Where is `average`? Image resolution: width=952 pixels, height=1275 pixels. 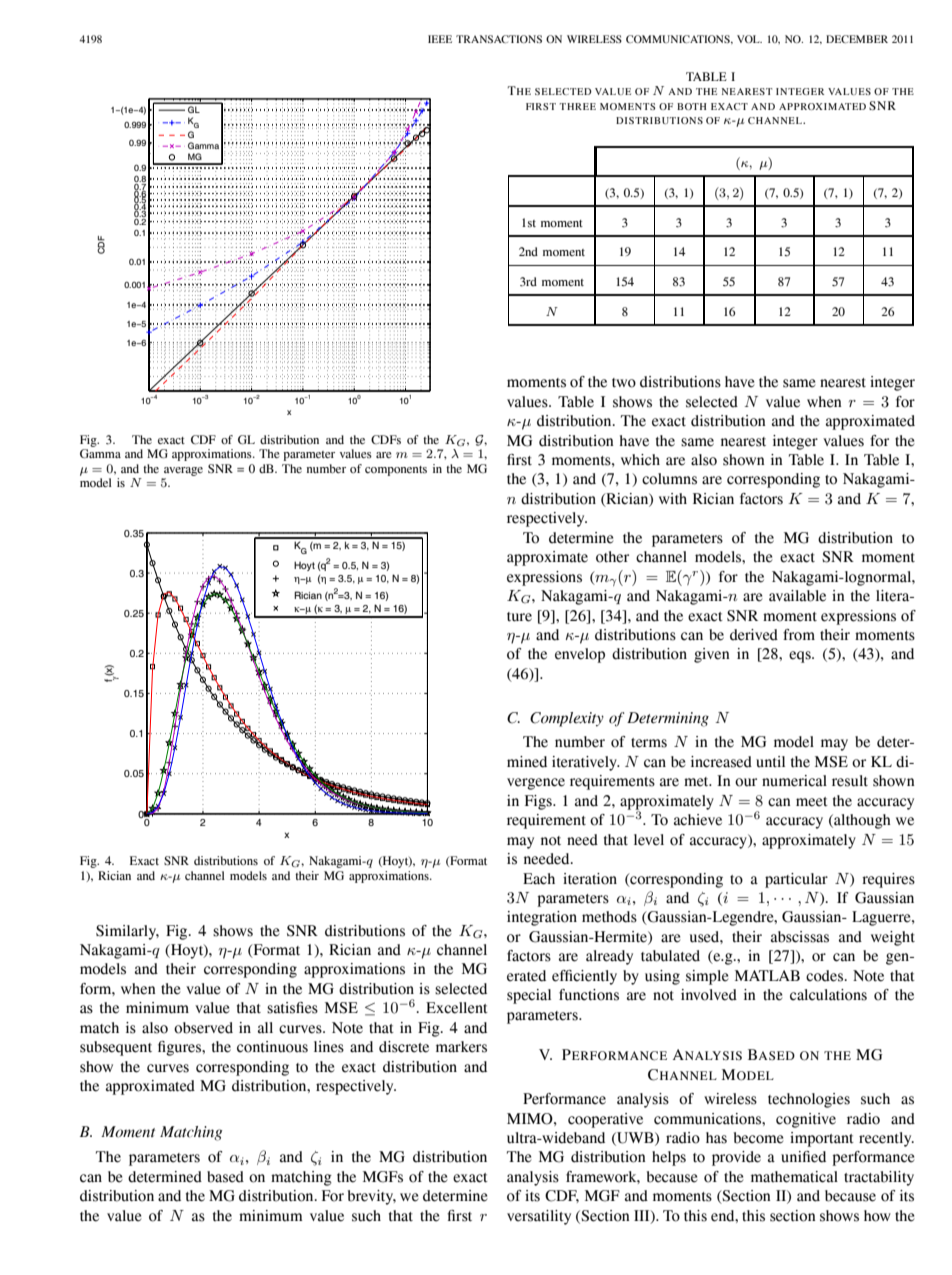 average is located at coordinates (183, 471).
